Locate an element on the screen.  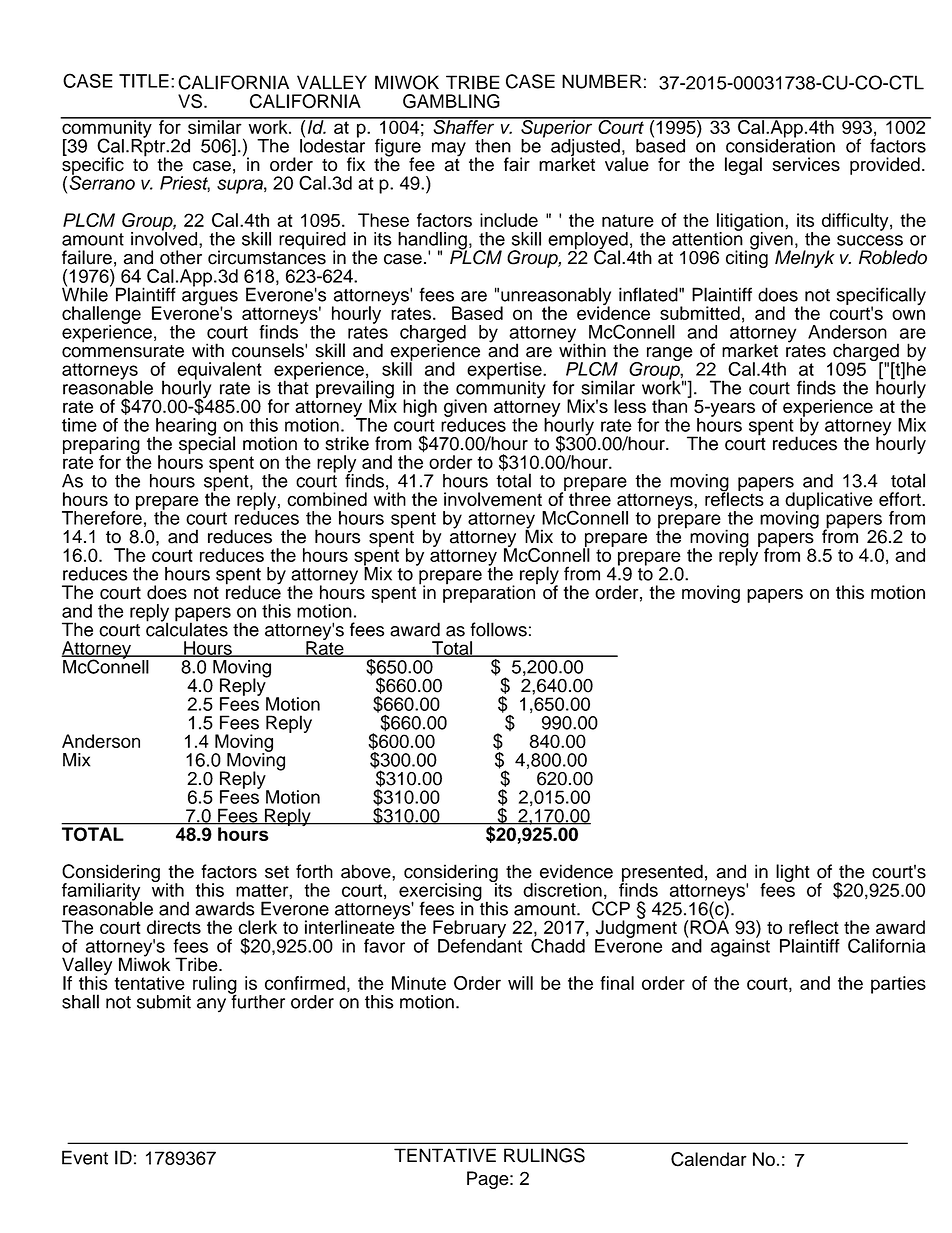
Event is located at coordinates (85, 1157).
